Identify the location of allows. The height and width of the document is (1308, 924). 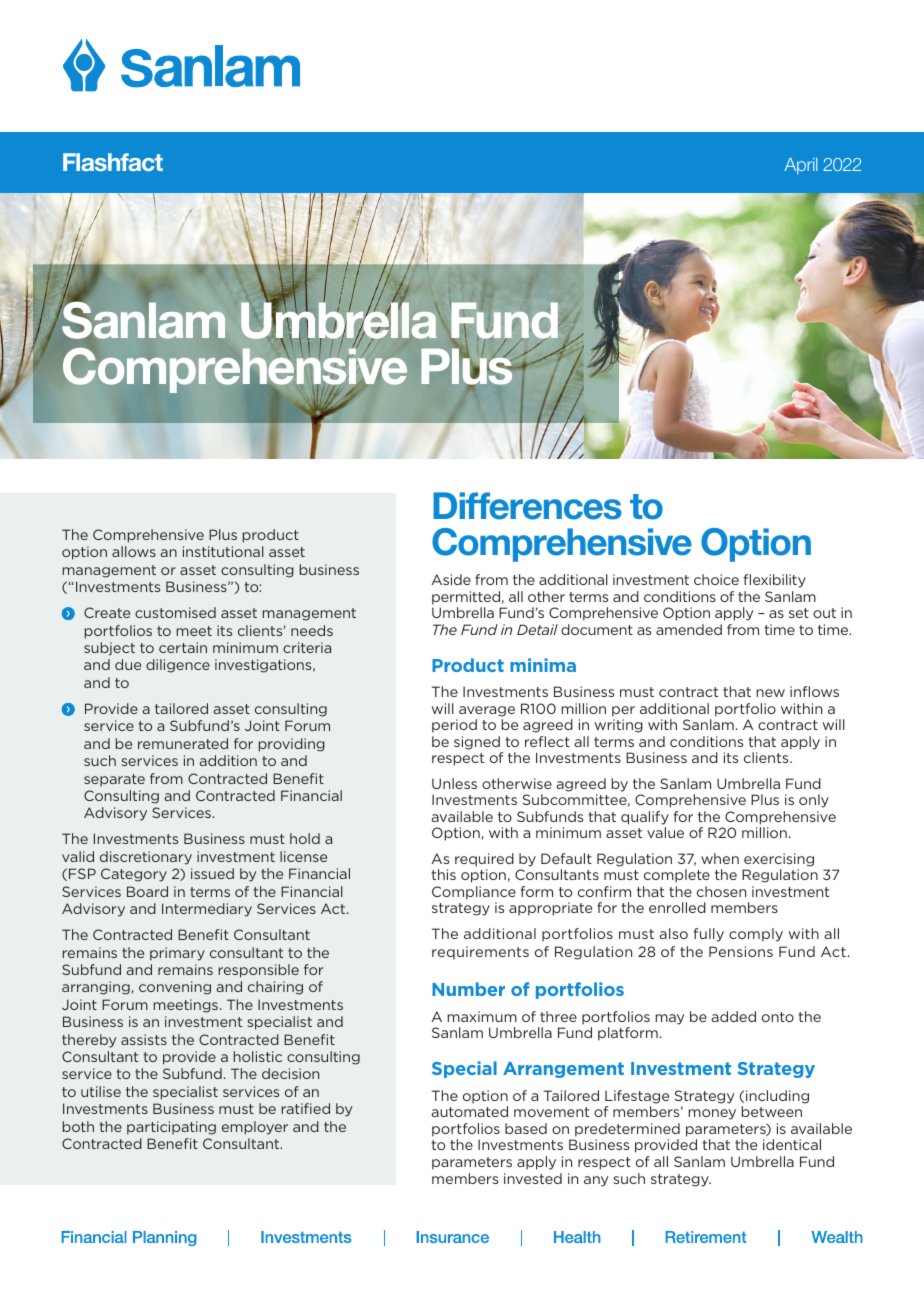
(134, 551).
